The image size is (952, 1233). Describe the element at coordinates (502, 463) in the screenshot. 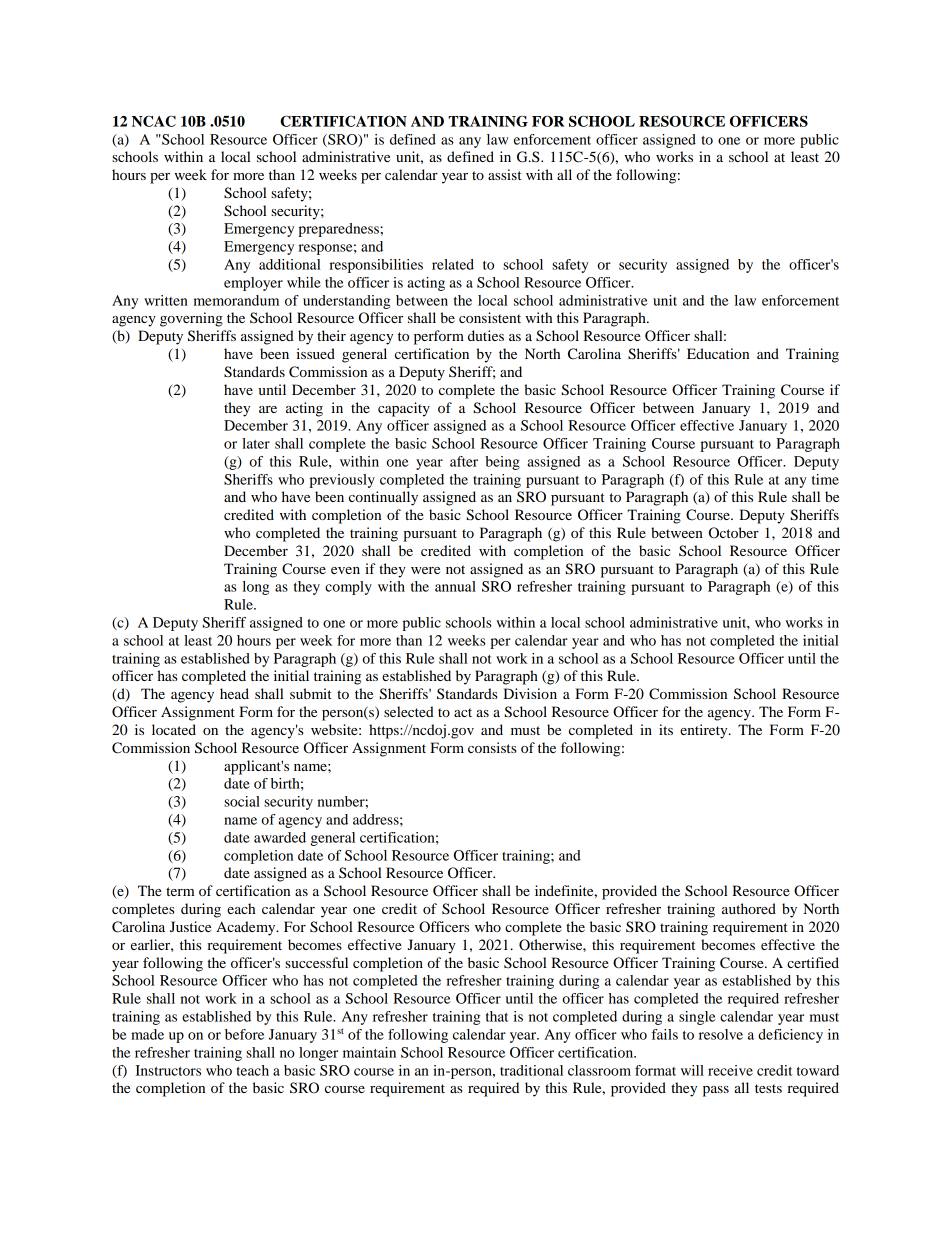

I see `being` at that location.
